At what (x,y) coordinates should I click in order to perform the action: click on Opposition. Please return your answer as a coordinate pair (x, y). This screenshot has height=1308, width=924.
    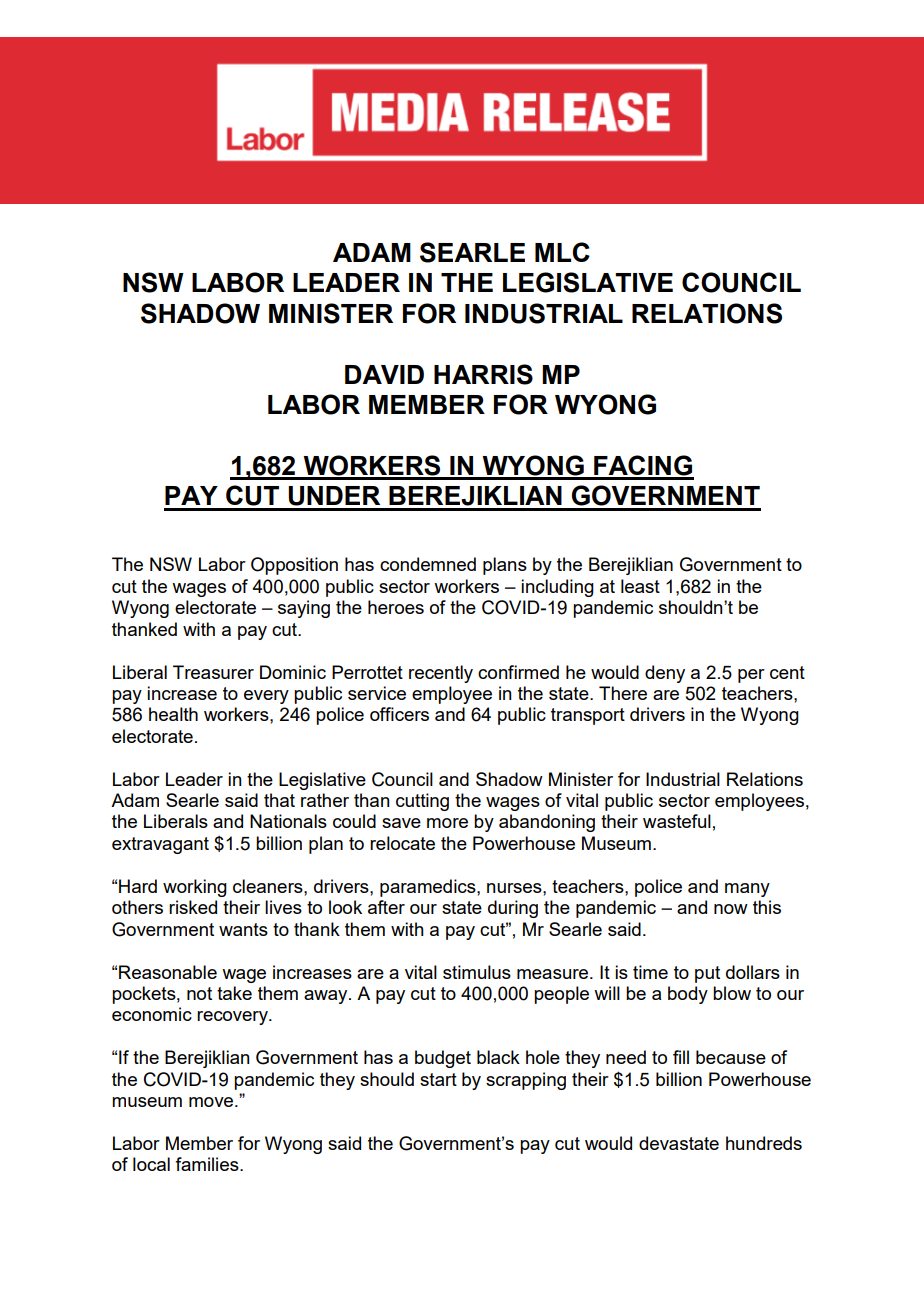
    Looking at the image, I should click on (294, 566).
